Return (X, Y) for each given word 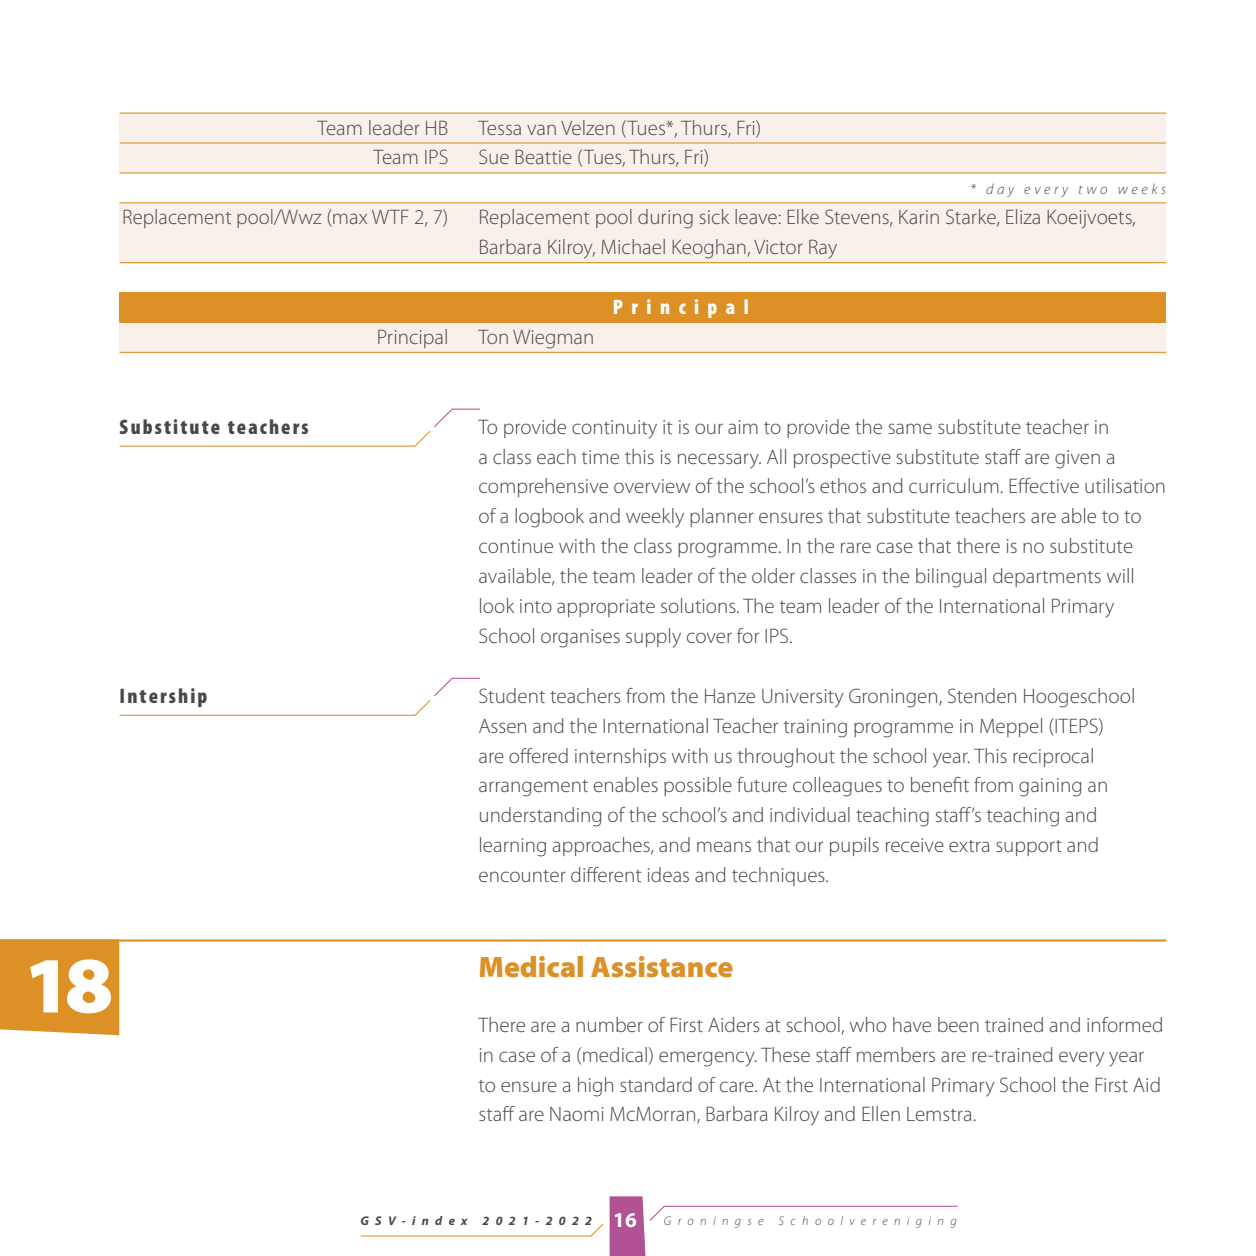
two (1093, 189)
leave (756, 216)
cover (709, 637)
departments (1047, 577)
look (497, 605)
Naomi (576, 1114)
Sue (494, 156)
